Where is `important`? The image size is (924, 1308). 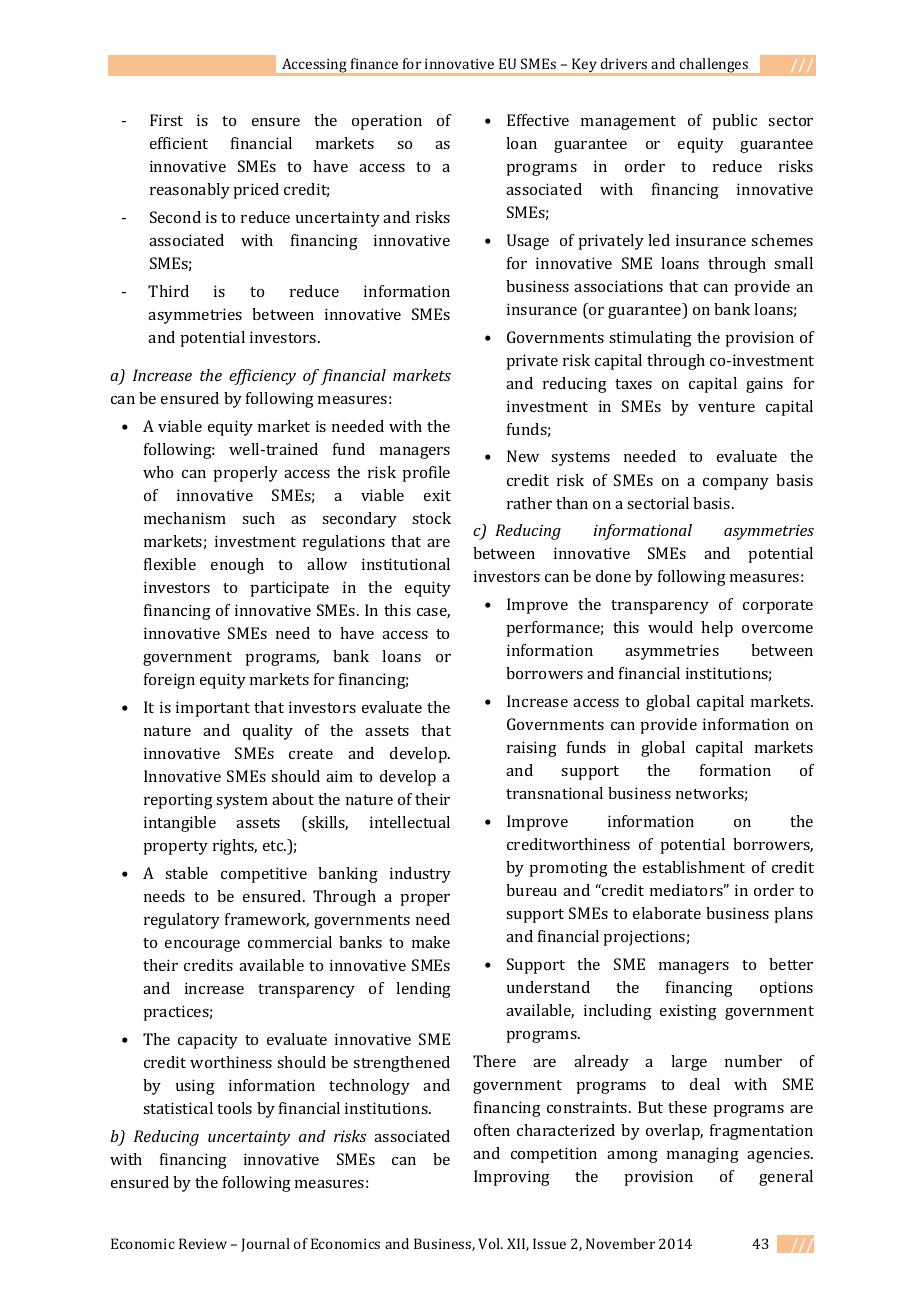
important is located at coordinates (213, 709).
